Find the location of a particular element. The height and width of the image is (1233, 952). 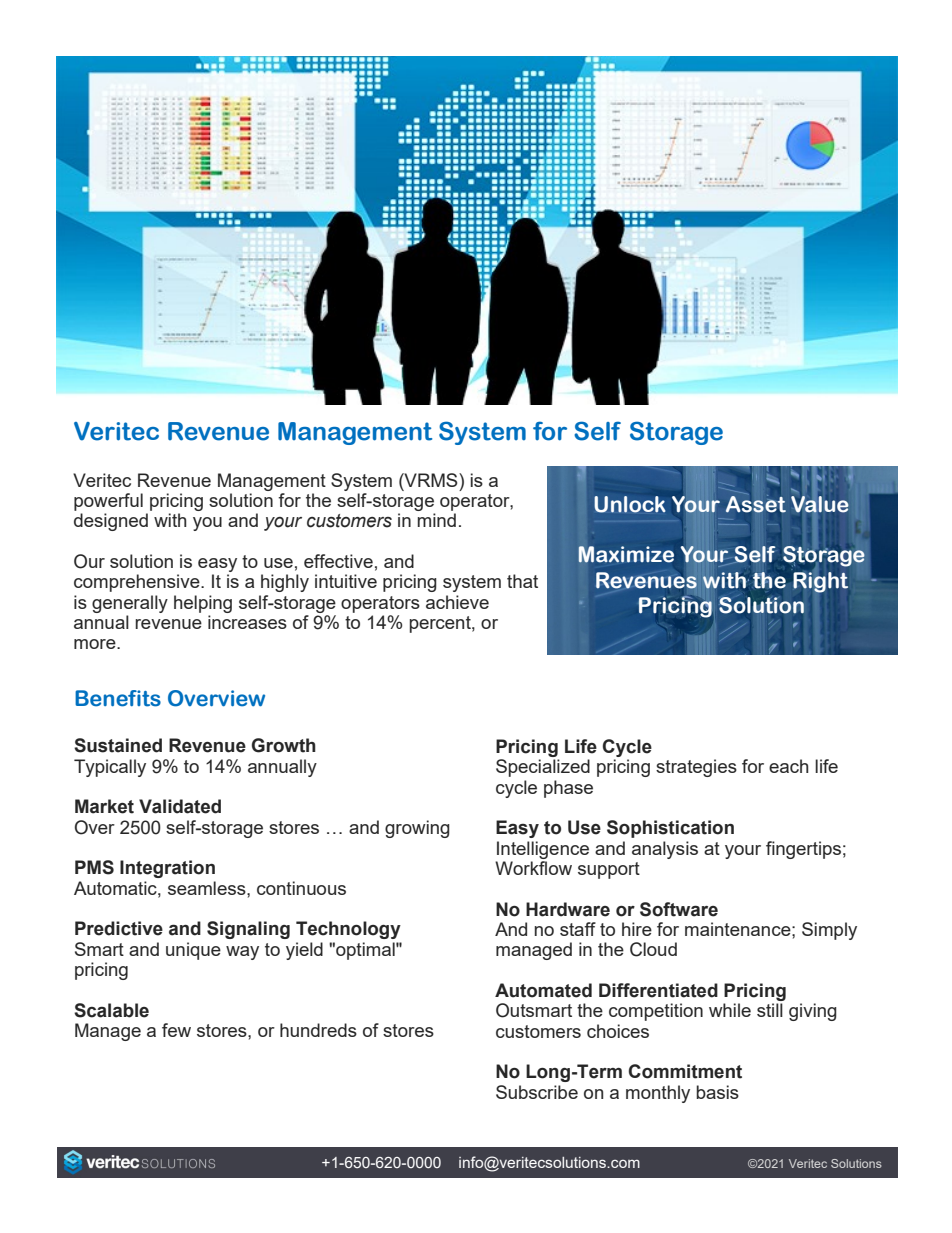

Validated is located at coordinates (180, 806).
